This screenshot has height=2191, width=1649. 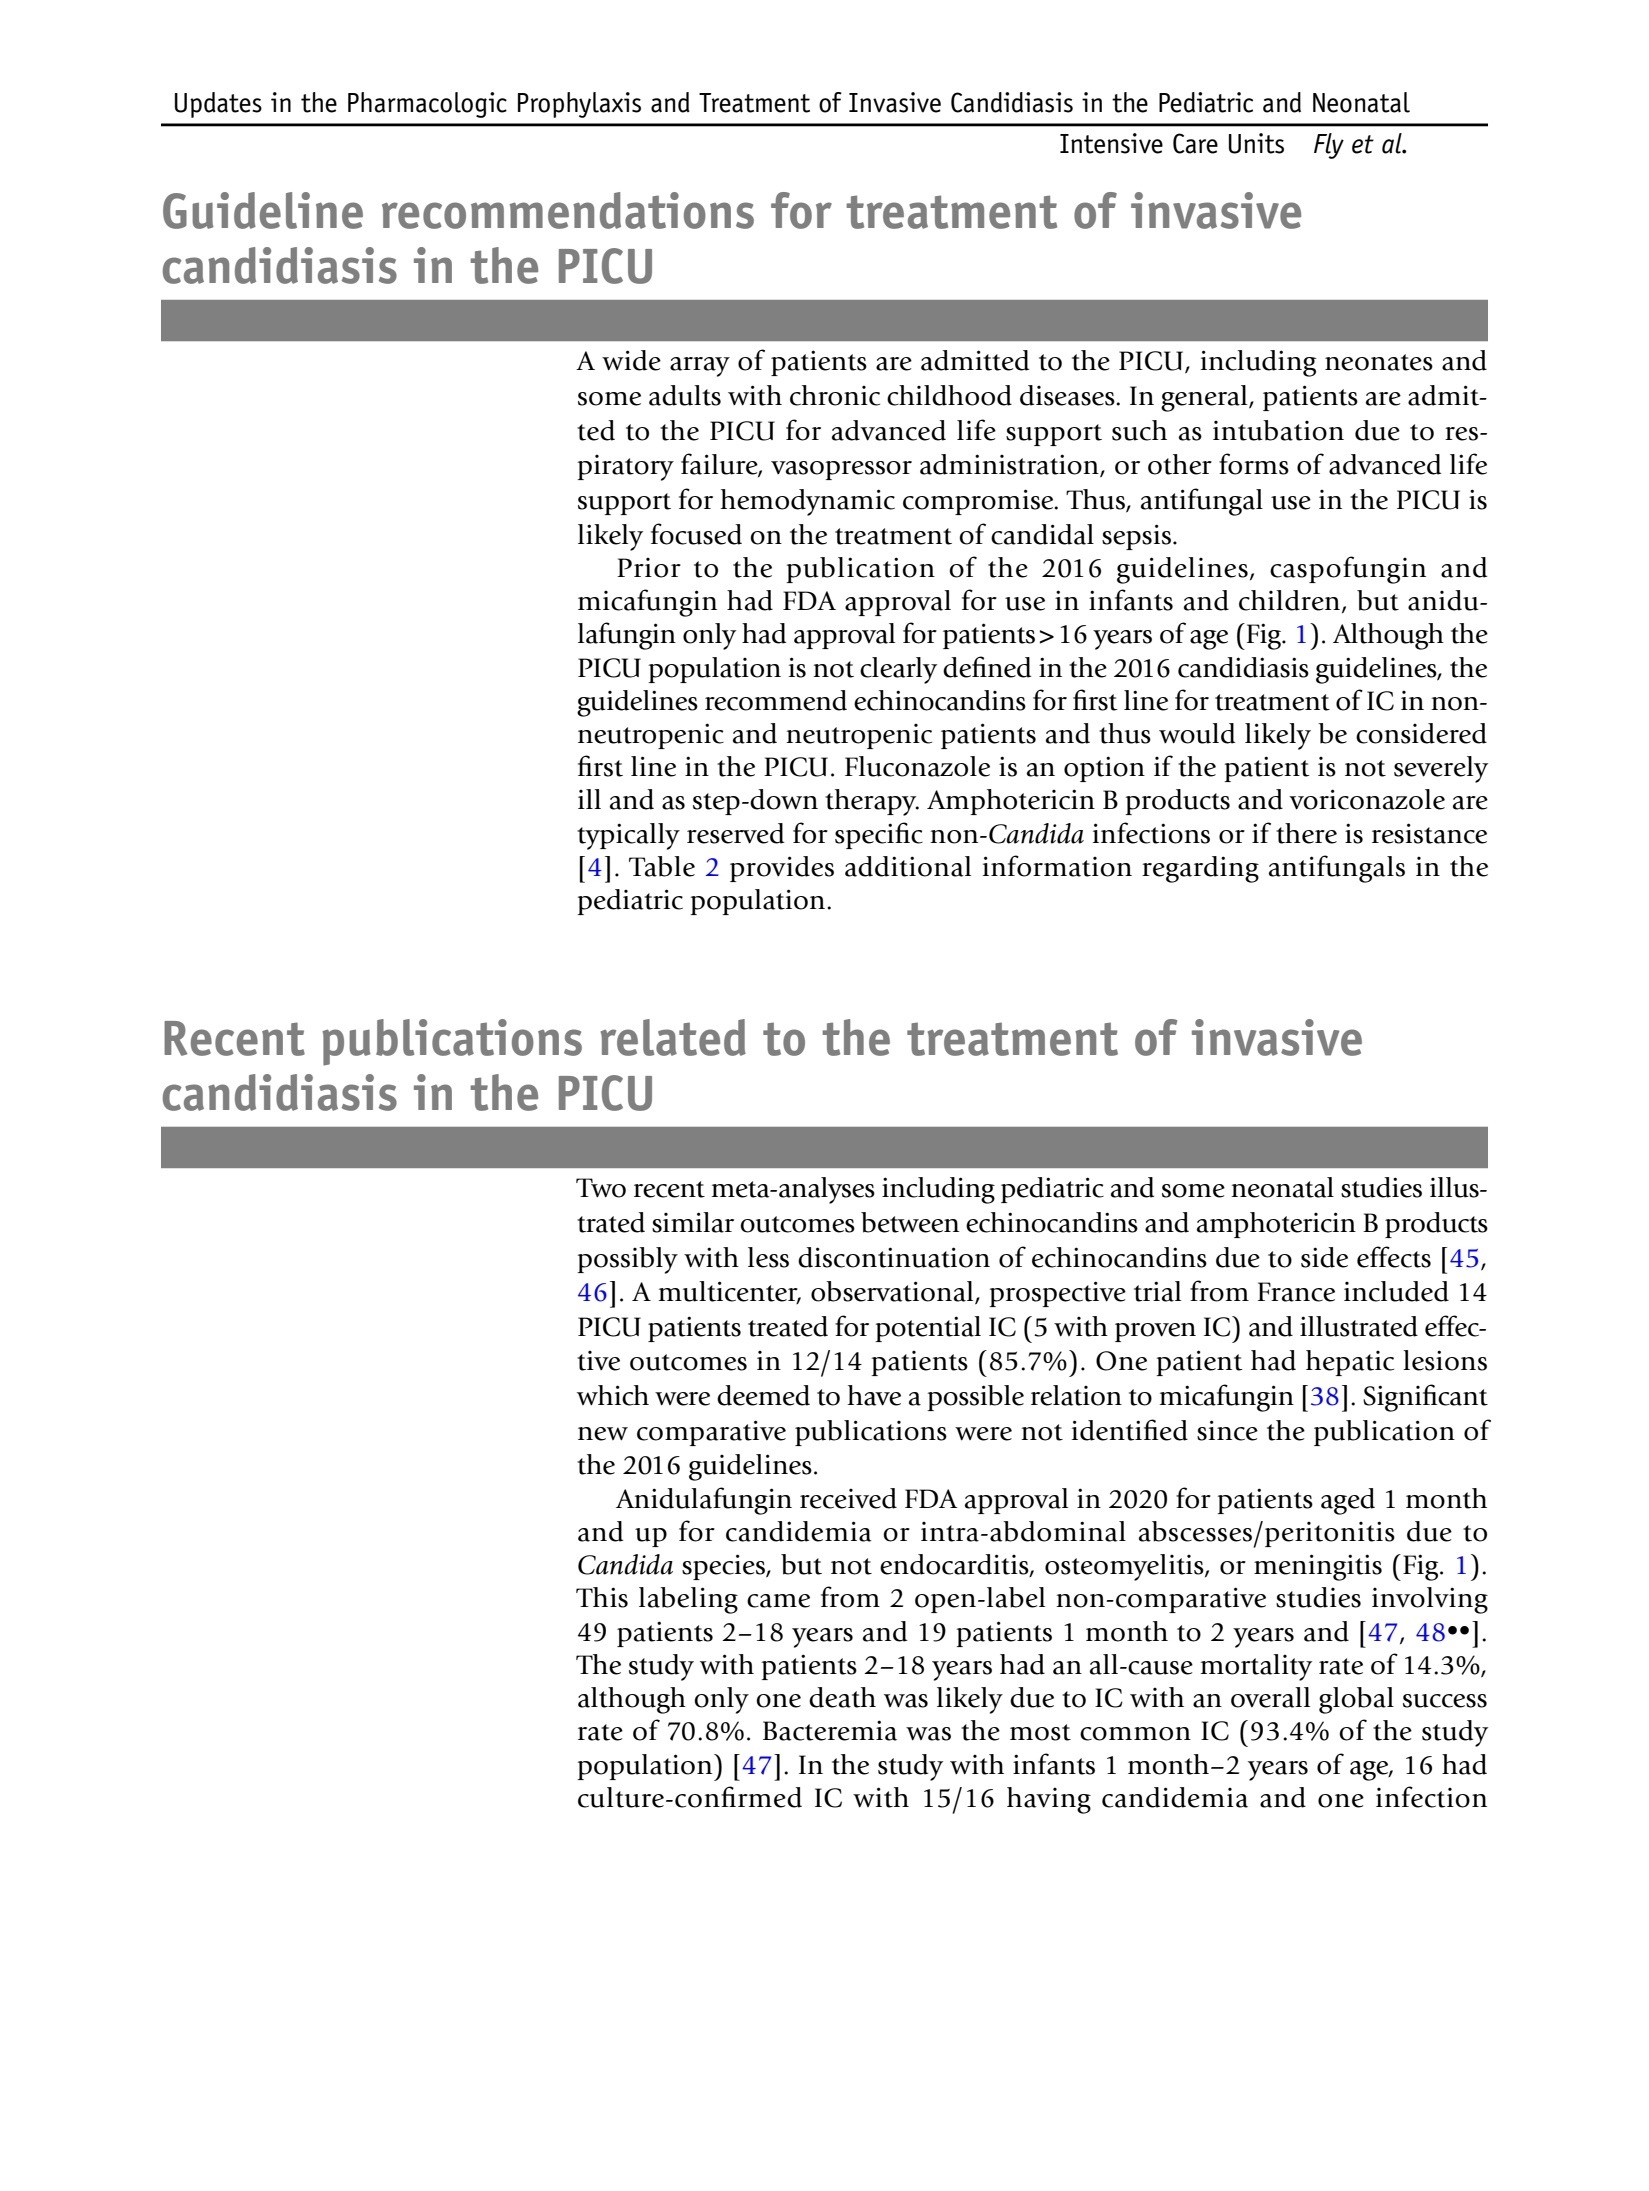 I want to click on Bacteremia, so click(x=830, y=1730).
